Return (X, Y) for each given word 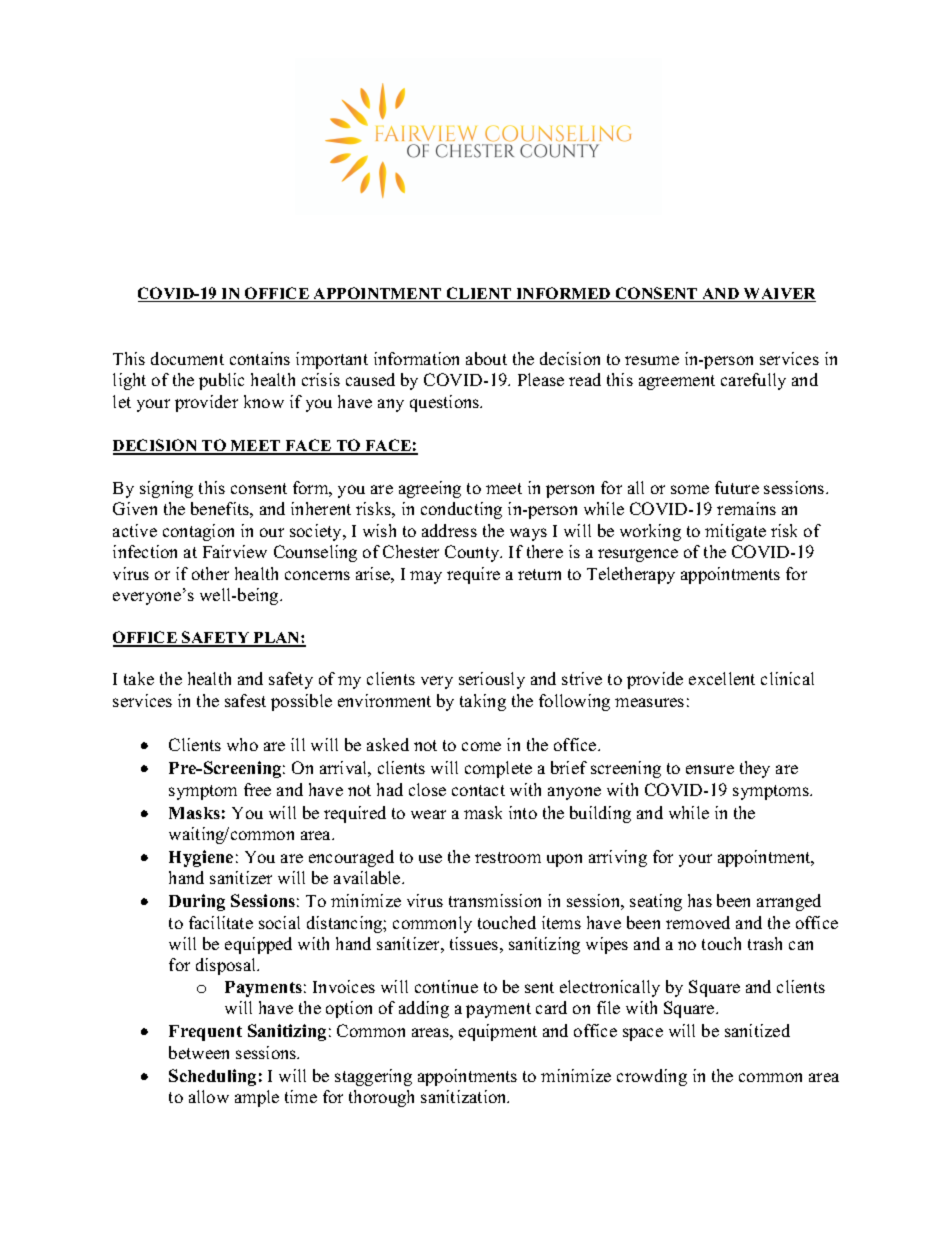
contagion (198, 532)
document (187, 358)
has (700, 900)
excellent (722, 678)
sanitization (465, 1096)
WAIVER (779, 295)
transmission (495, 900)
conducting (461, 510)
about (486, 358)
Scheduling (212, 1077)
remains (746, 508)
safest (245, 700)
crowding (652, 1077)
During (197, 902)
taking (483, 702)
